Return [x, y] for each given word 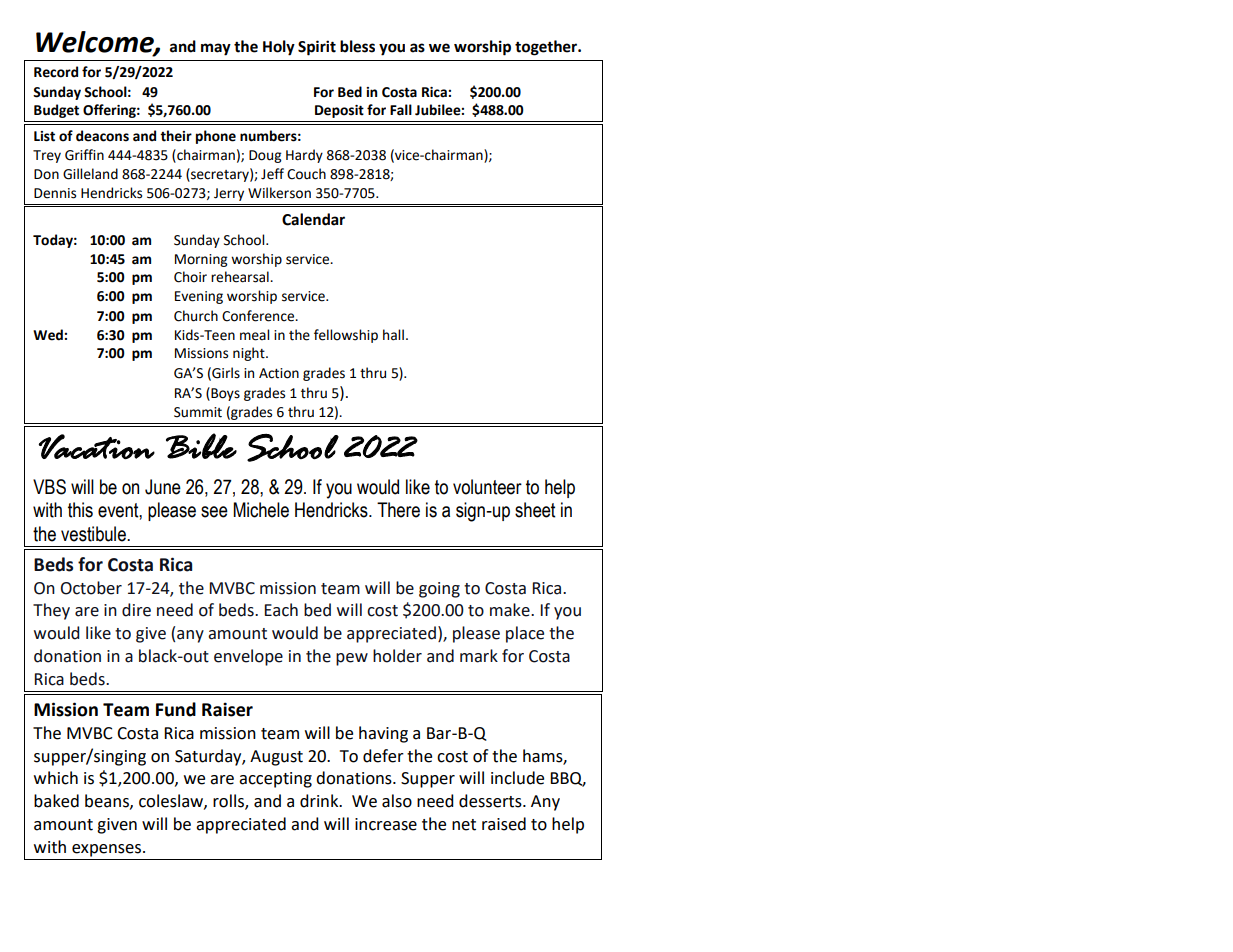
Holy [279, 48]
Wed [48, 335]
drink [320, 801]
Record [56, 72]
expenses [108, 850]
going [439, 590]
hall [393, 335]
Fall [401, 110]
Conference [259, 316]
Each [281, 610]
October [91, 588]
